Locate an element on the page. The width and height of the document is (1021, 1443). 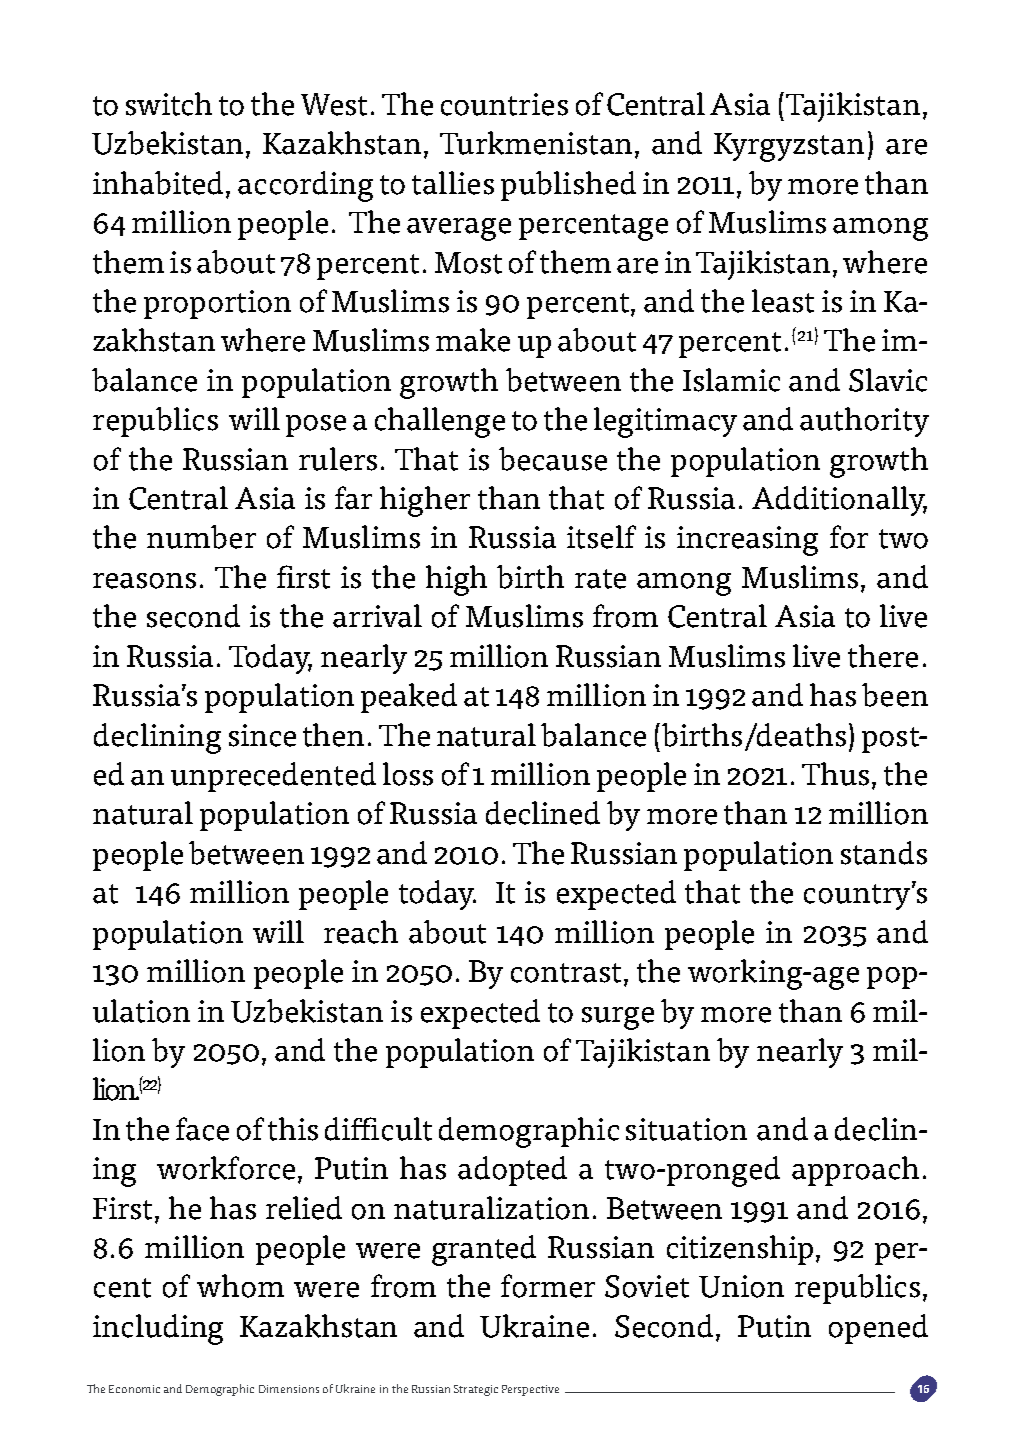
increasing is located at coordinates (747, 541).
